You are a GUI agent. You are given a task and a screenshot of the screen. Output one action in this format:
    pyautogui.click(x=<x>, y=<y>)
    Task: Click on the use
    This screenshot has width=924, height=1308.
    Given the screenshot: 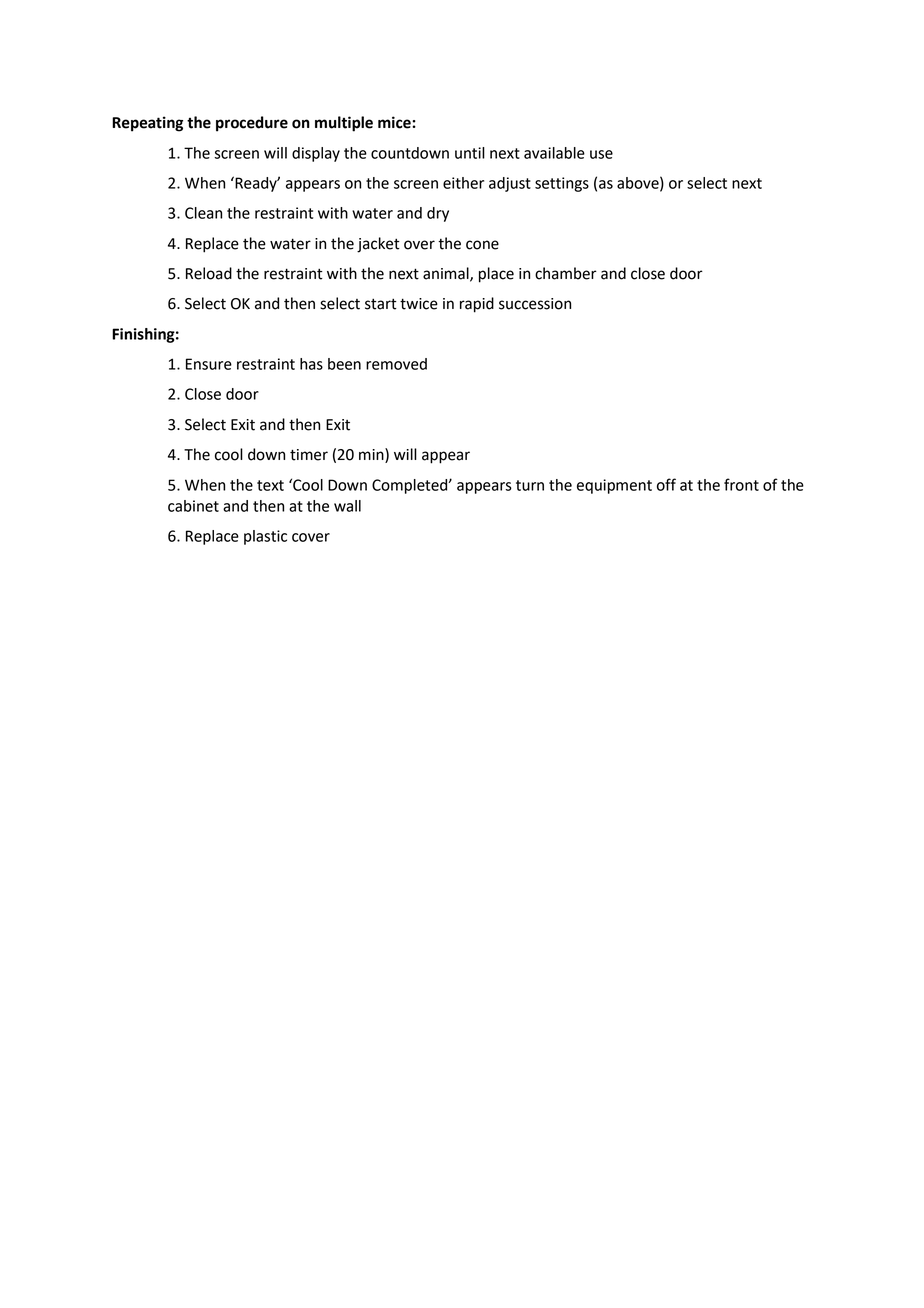 What is the action you would take?
    pyautogui.click(x=601, y=154)
